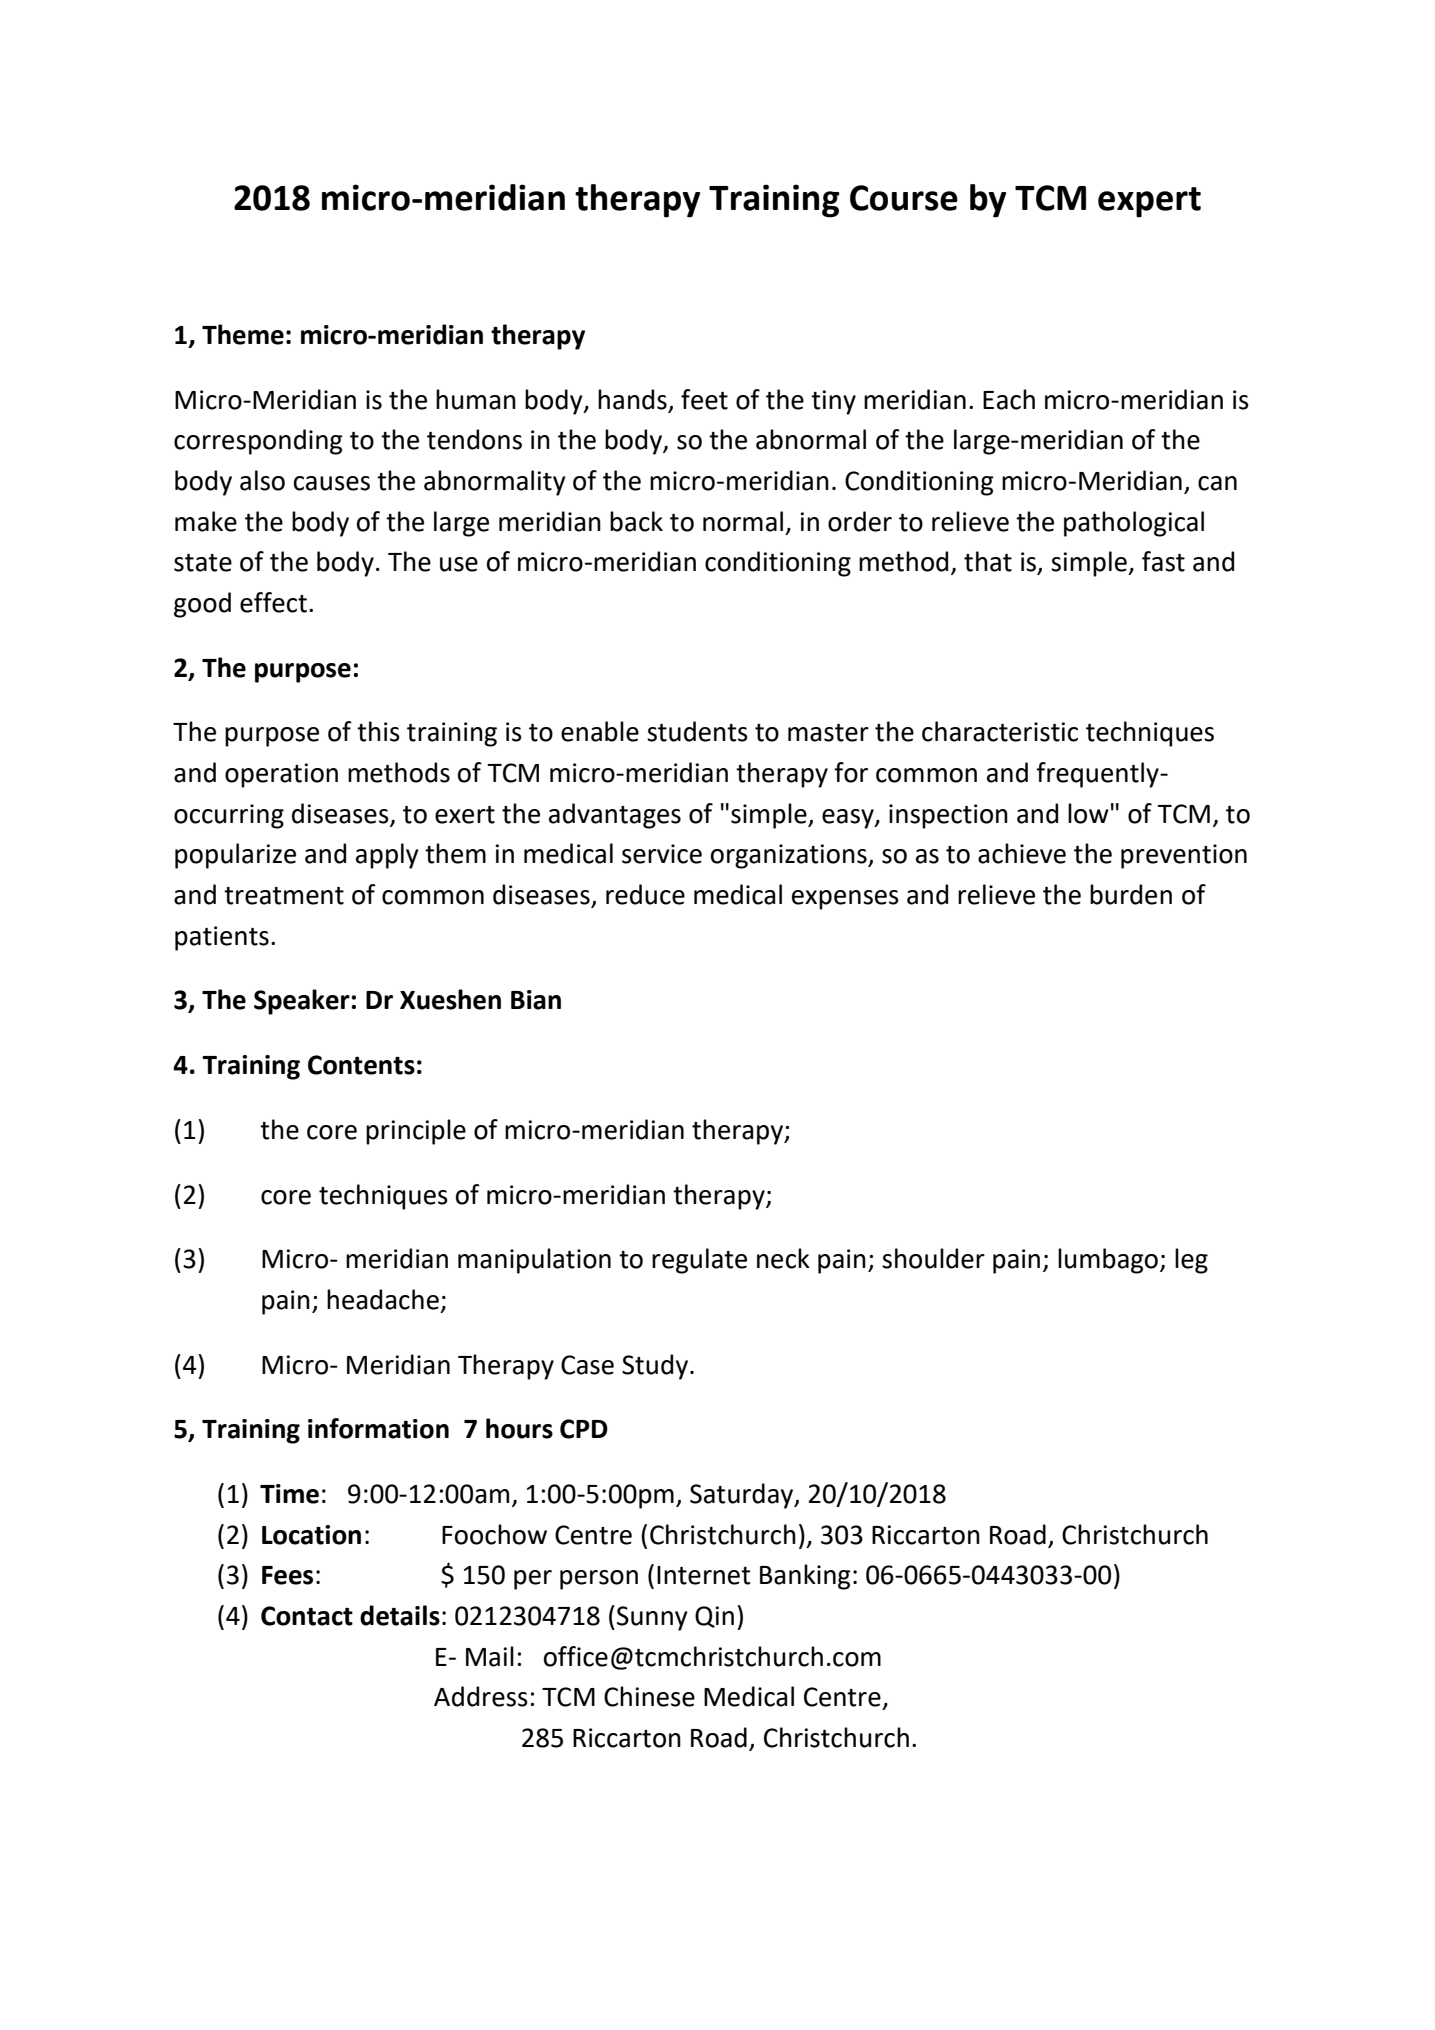  Describe the element at coordinates (714, 1617) in the page. I see `Qin` at that location.
